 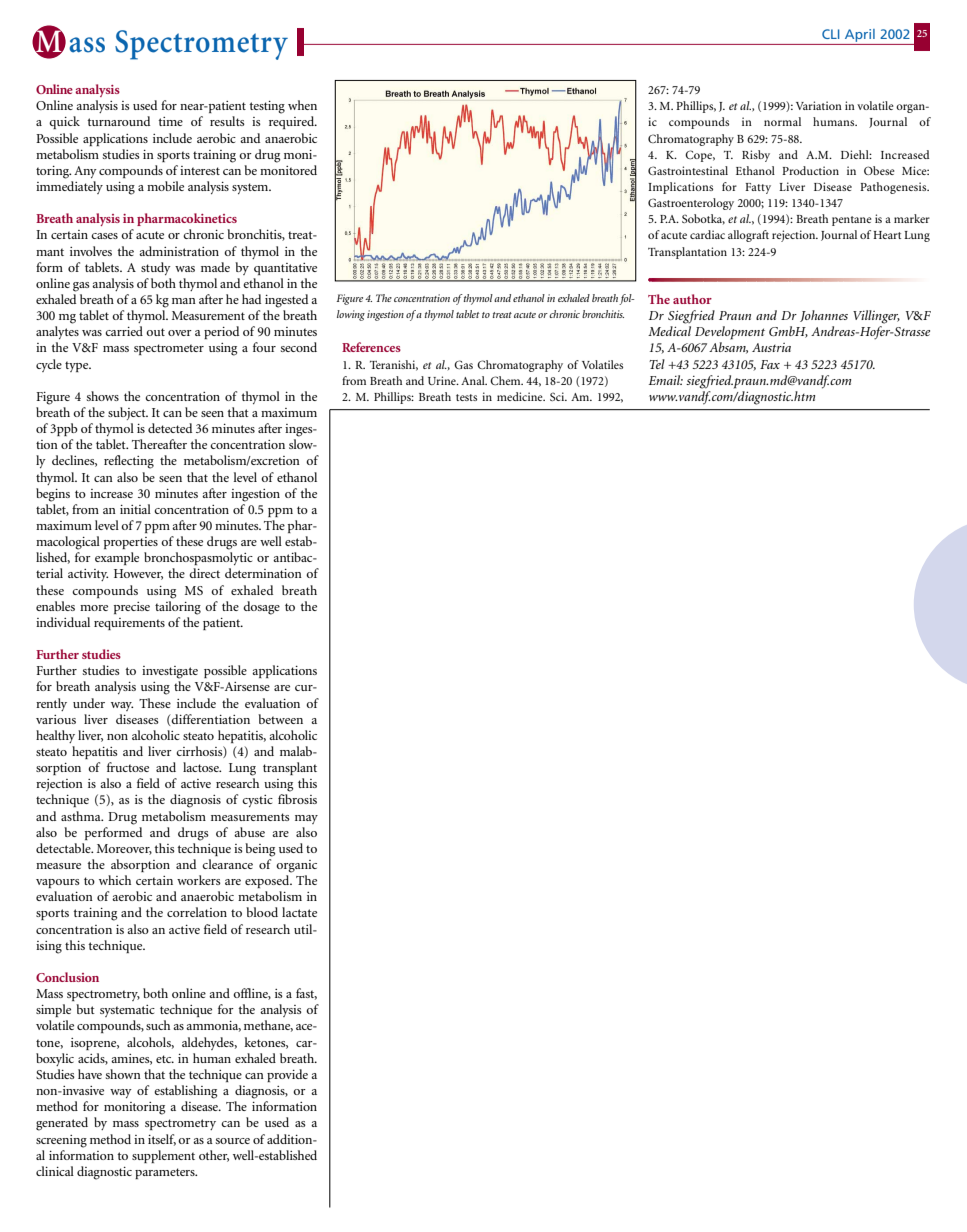 I want to click on provide, so click(x=287, y=1075).
